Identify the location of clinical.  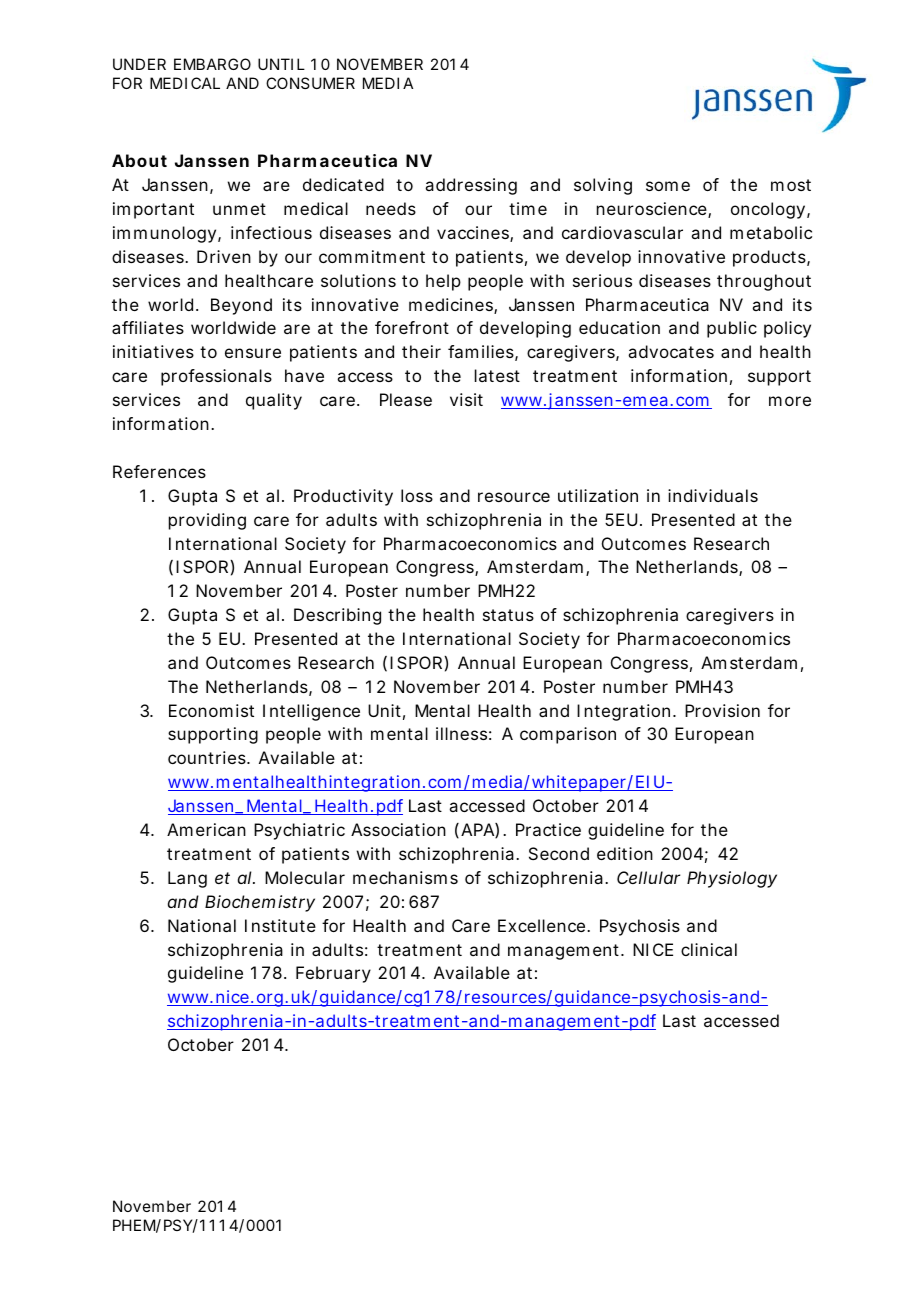
(709, 949).
